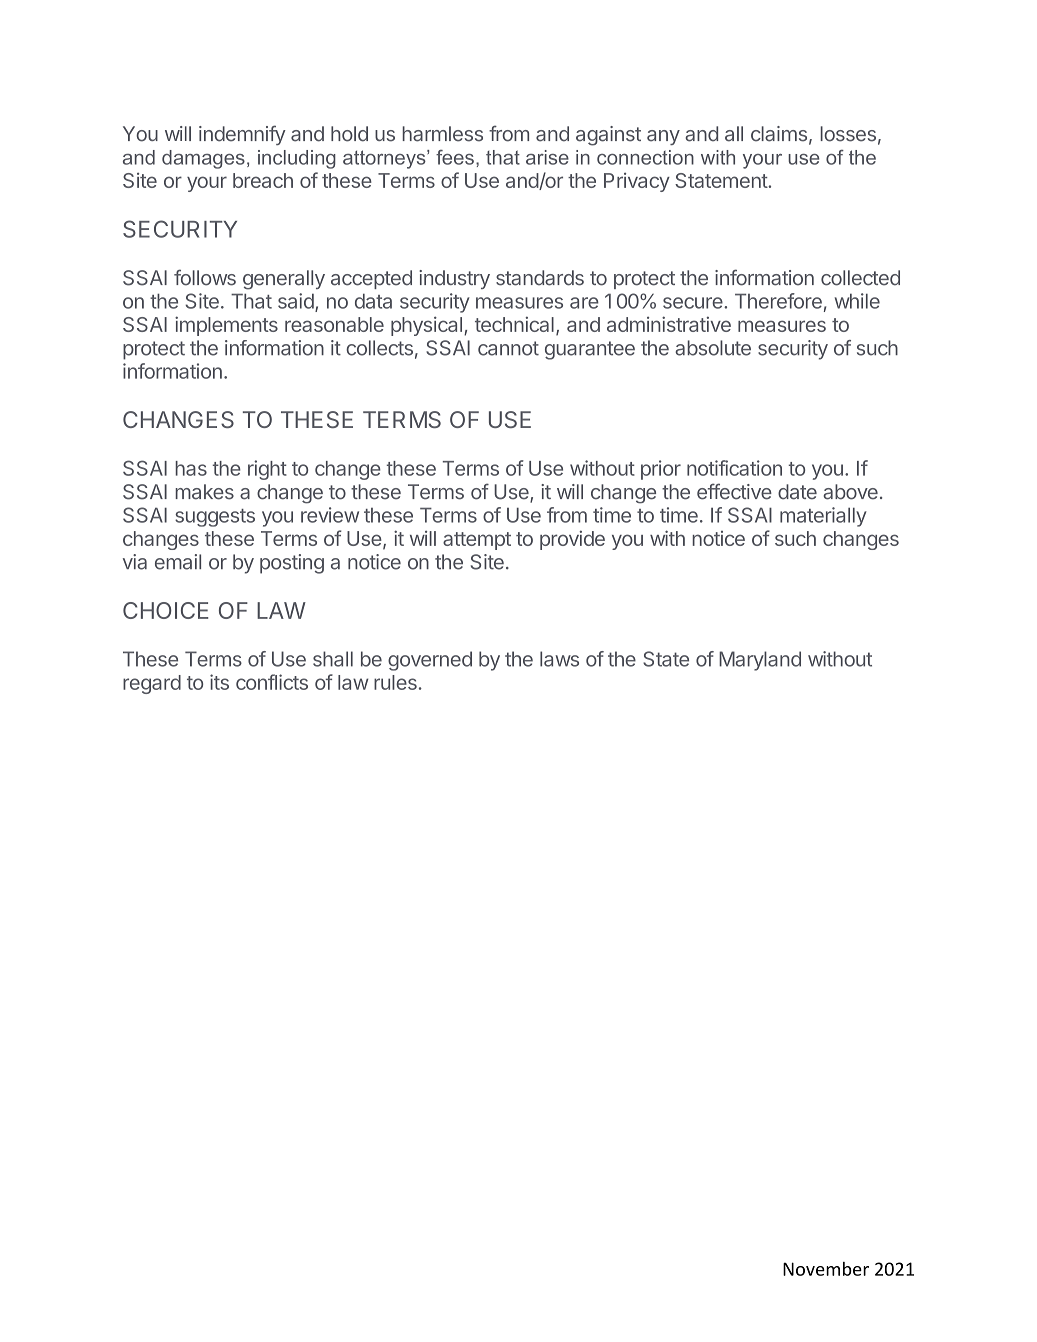  What do you see at coordinates (779, 134) in the screenshot?
I see `claims` at bounding box center [779, 134].
